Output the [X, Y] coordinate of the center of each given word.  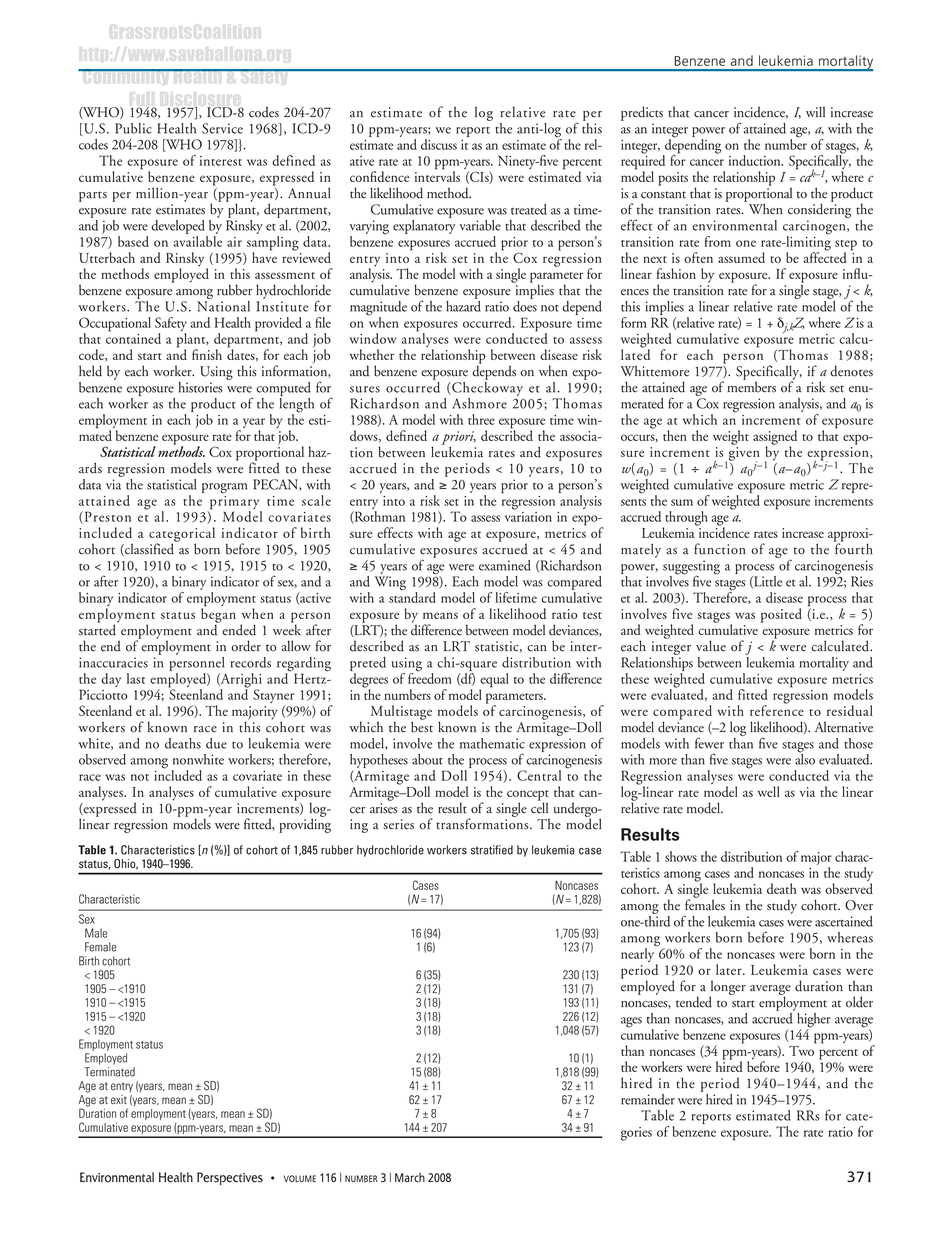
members [751, 386]
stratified [492, 850]
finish [207, 354]
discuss [439, 144]
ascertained [844, 921]
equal [494, 681]
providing [305, 824]
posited [781, 615]
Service [222, 128]
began [218, 615]
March [410, 1178]
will [815, 111]
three [481, 419]
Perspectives [230, 1178]
